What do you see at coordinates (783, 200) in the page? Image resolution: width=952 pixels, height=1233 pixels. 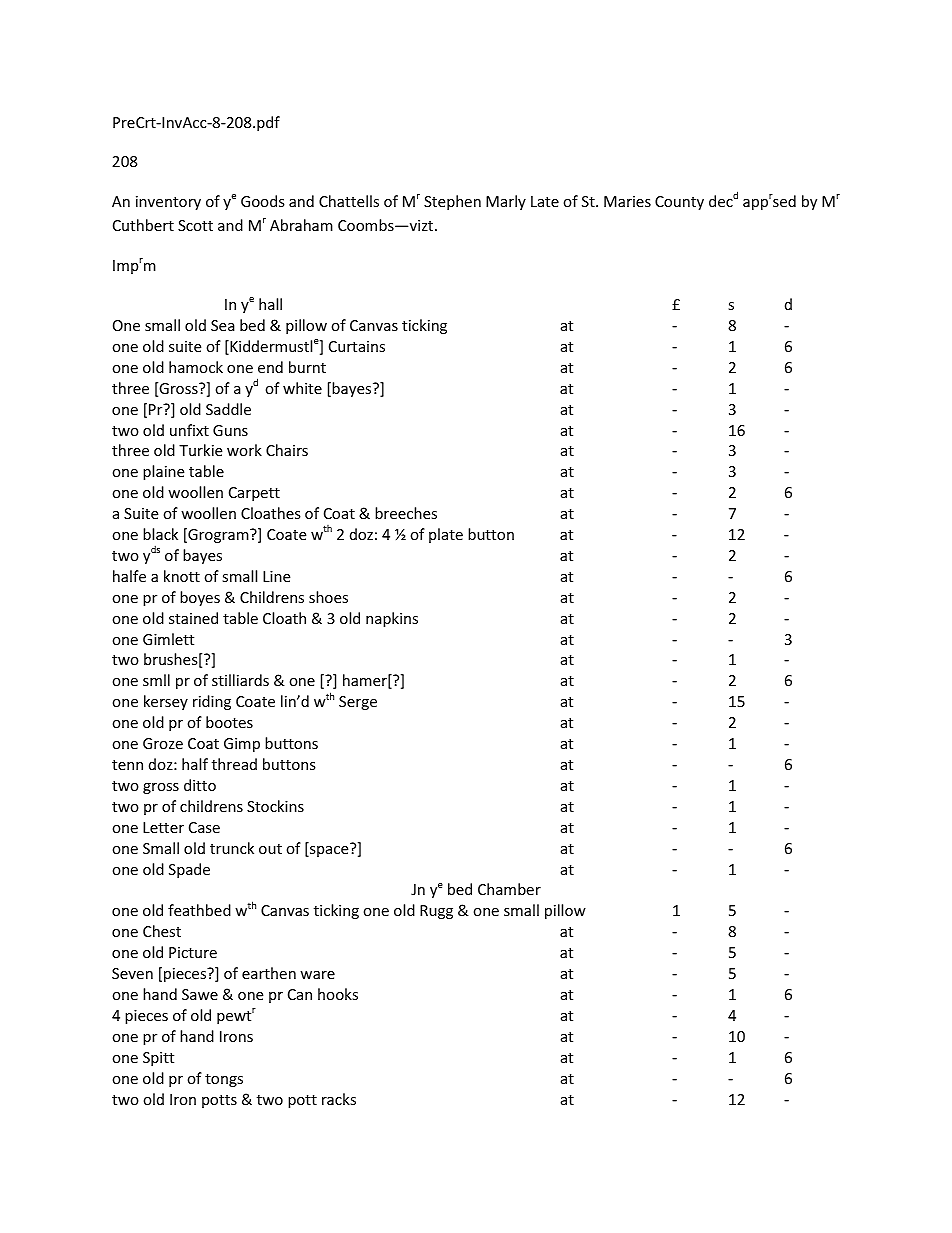 I see `sed` at bounding box center [783, 200].
